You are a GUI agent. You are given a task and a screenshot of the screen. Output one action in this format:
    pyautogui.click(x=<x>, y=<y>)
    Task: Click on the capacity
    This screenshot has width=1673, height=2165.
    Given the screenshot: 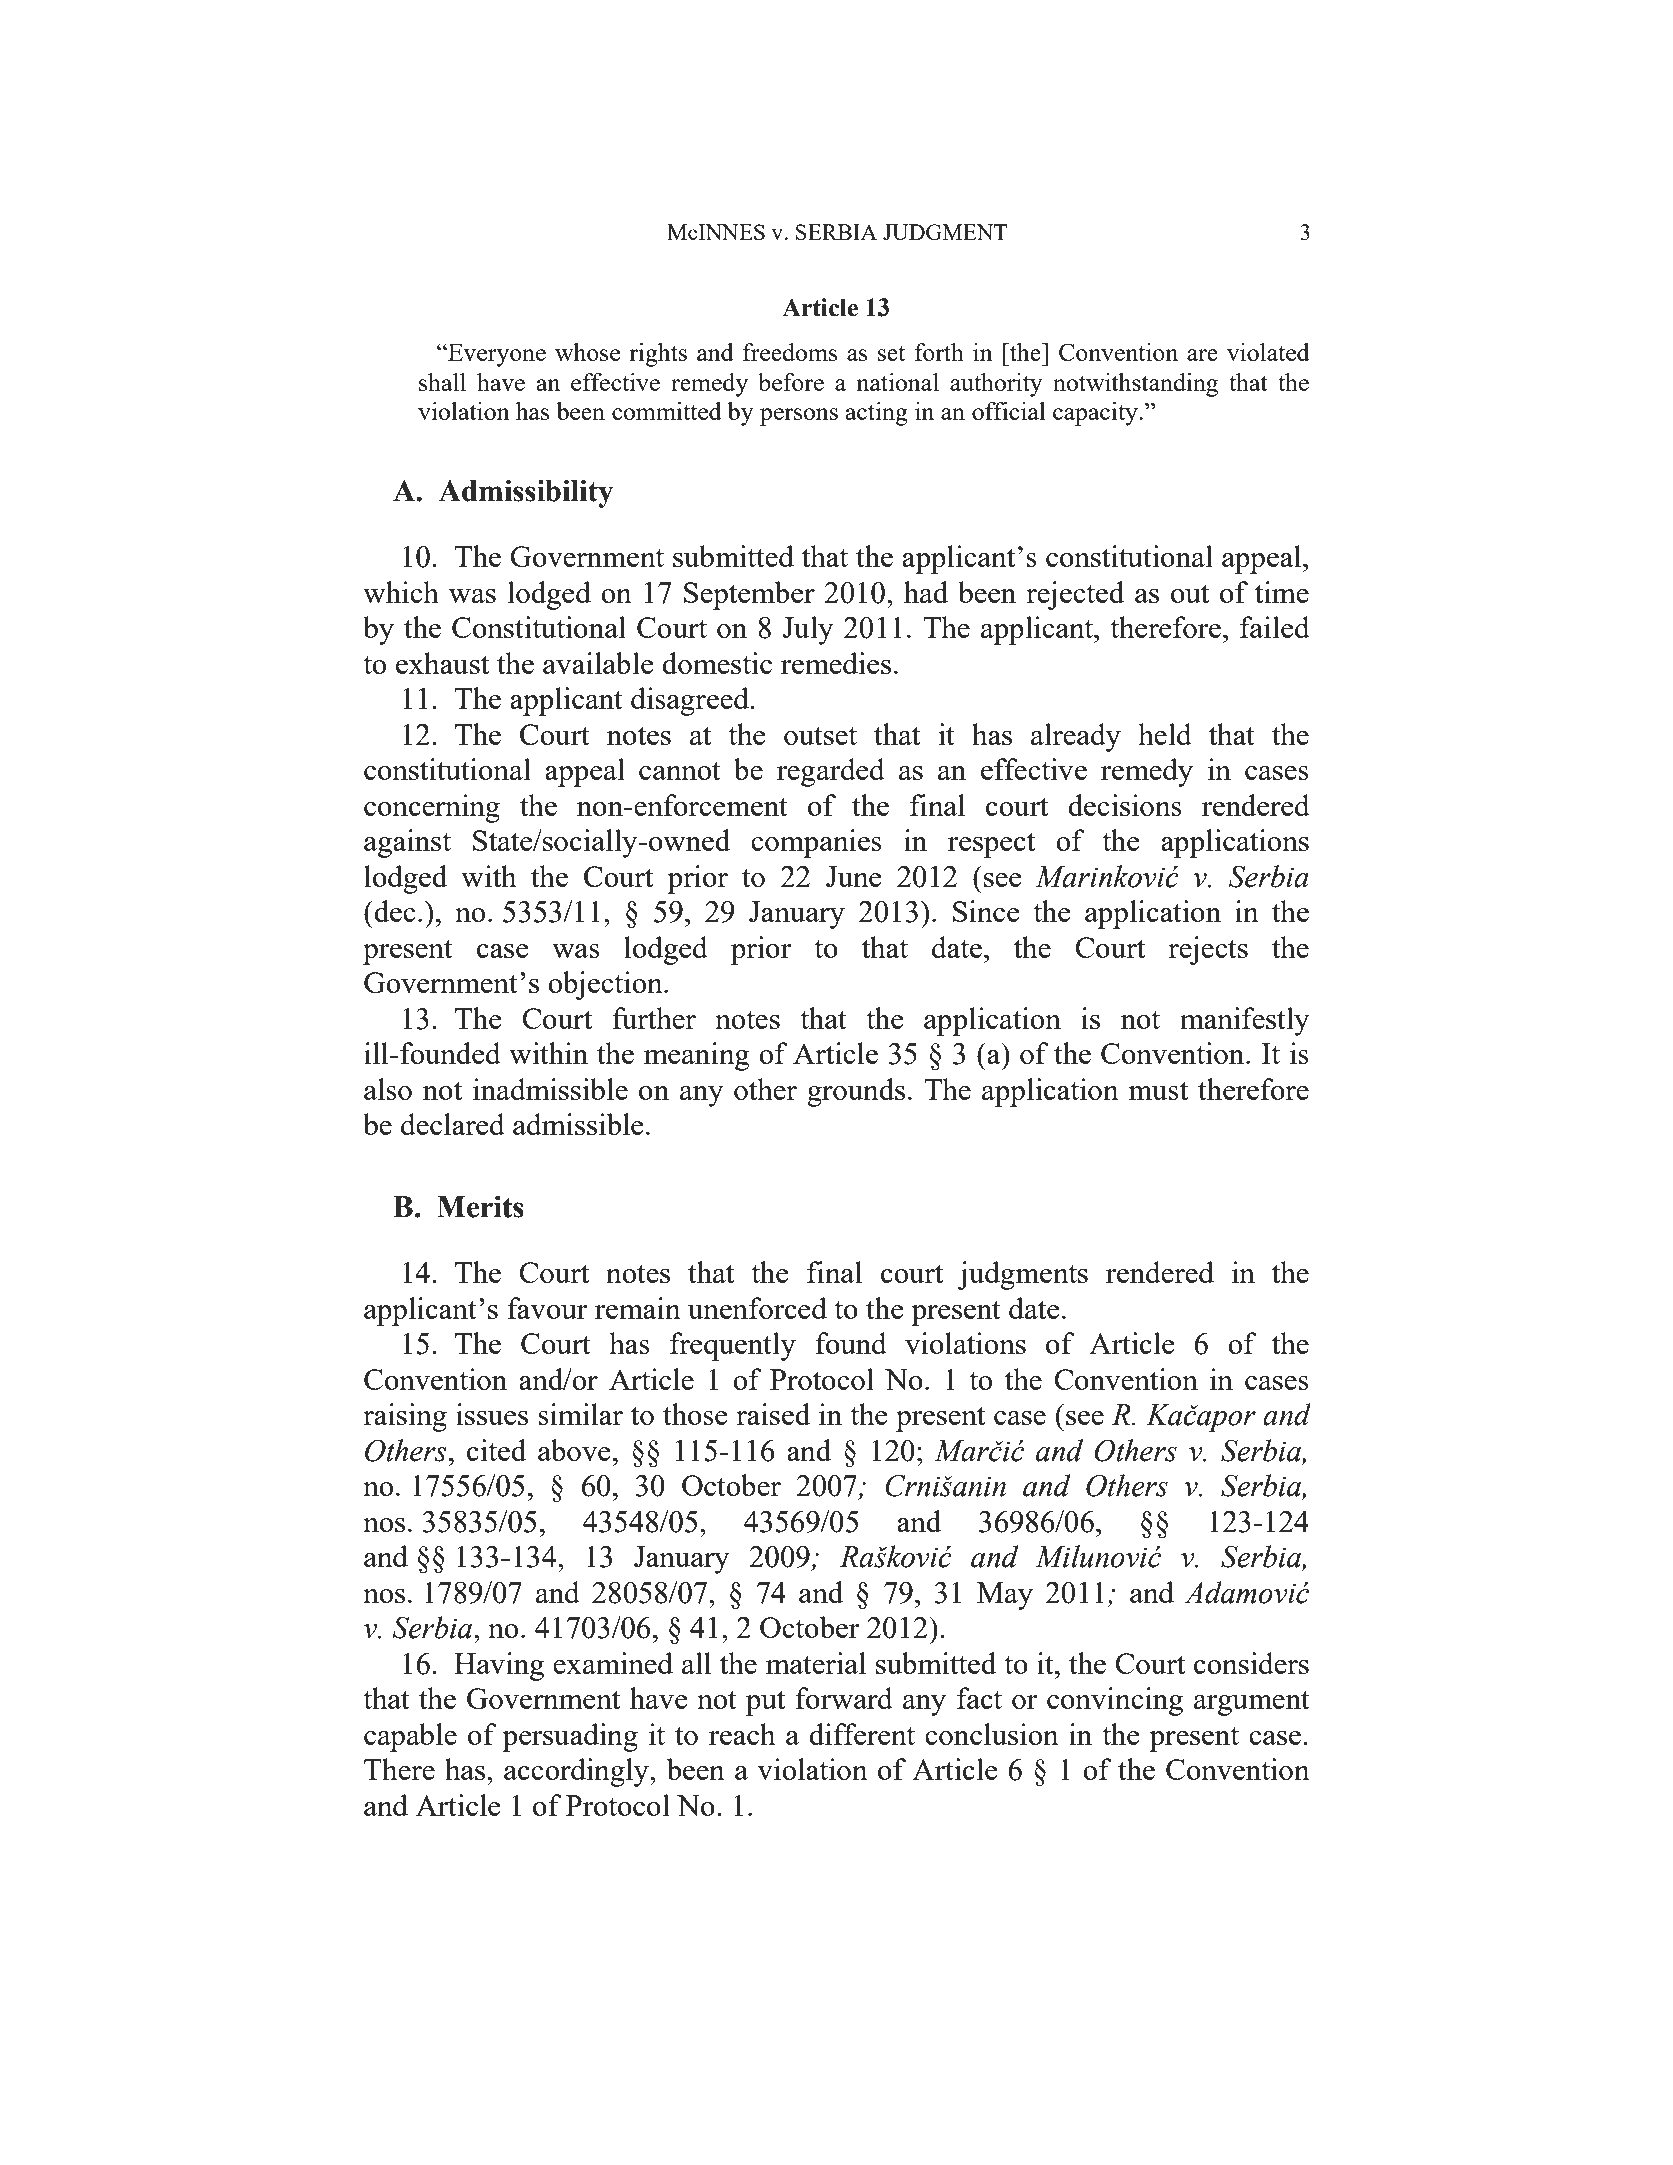 What is the action you would take?
    pyautogui.click(x=1096, y=414)
